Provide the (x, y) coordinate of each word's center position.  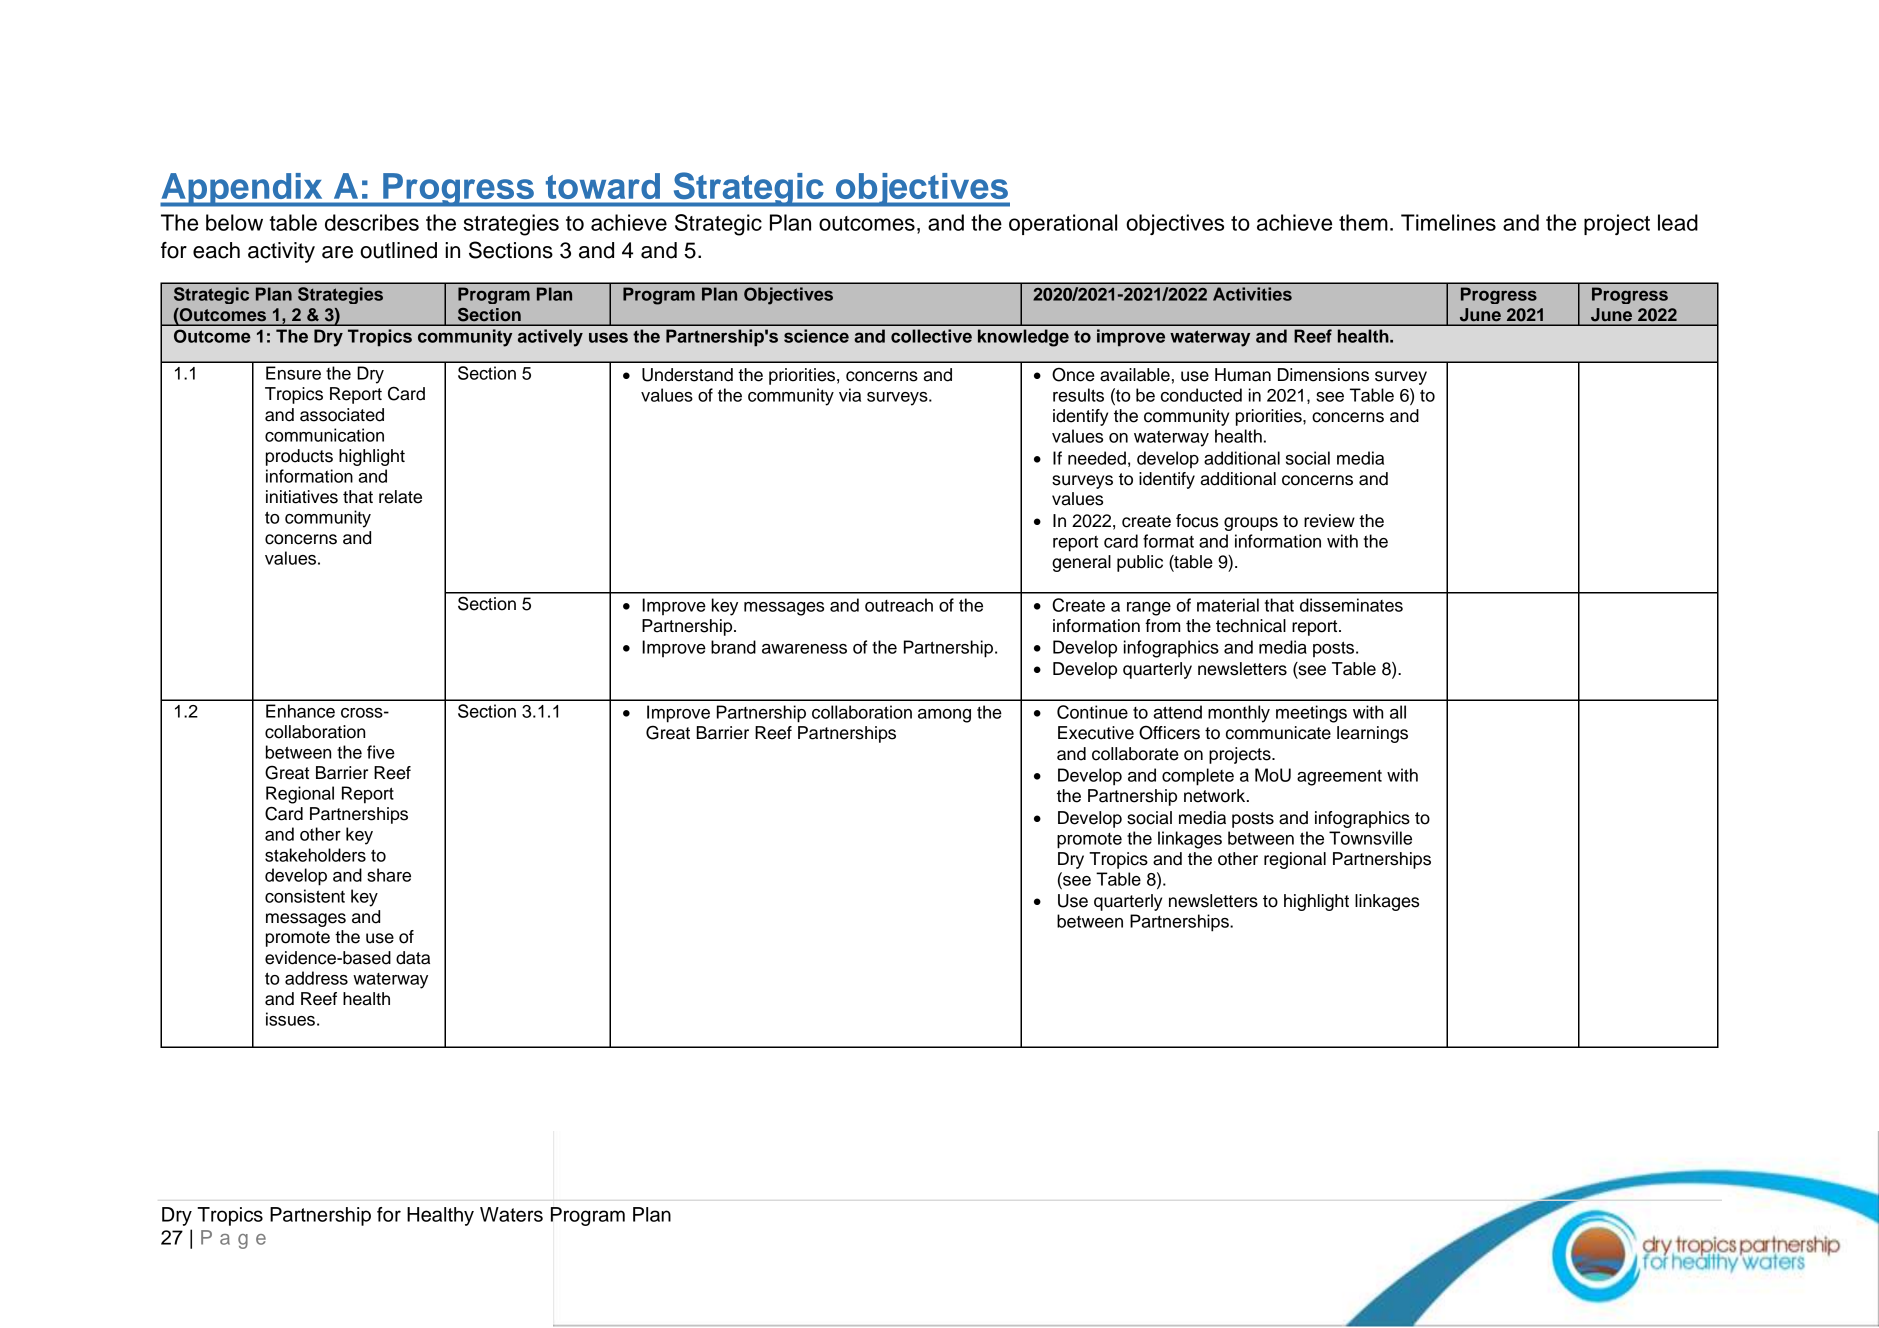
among (944, 716)
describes (372, 222)
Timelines (1448, 222)
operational (1063, 224)
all (1398, 712)
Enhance (300, 711)
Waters (511, 1214)
